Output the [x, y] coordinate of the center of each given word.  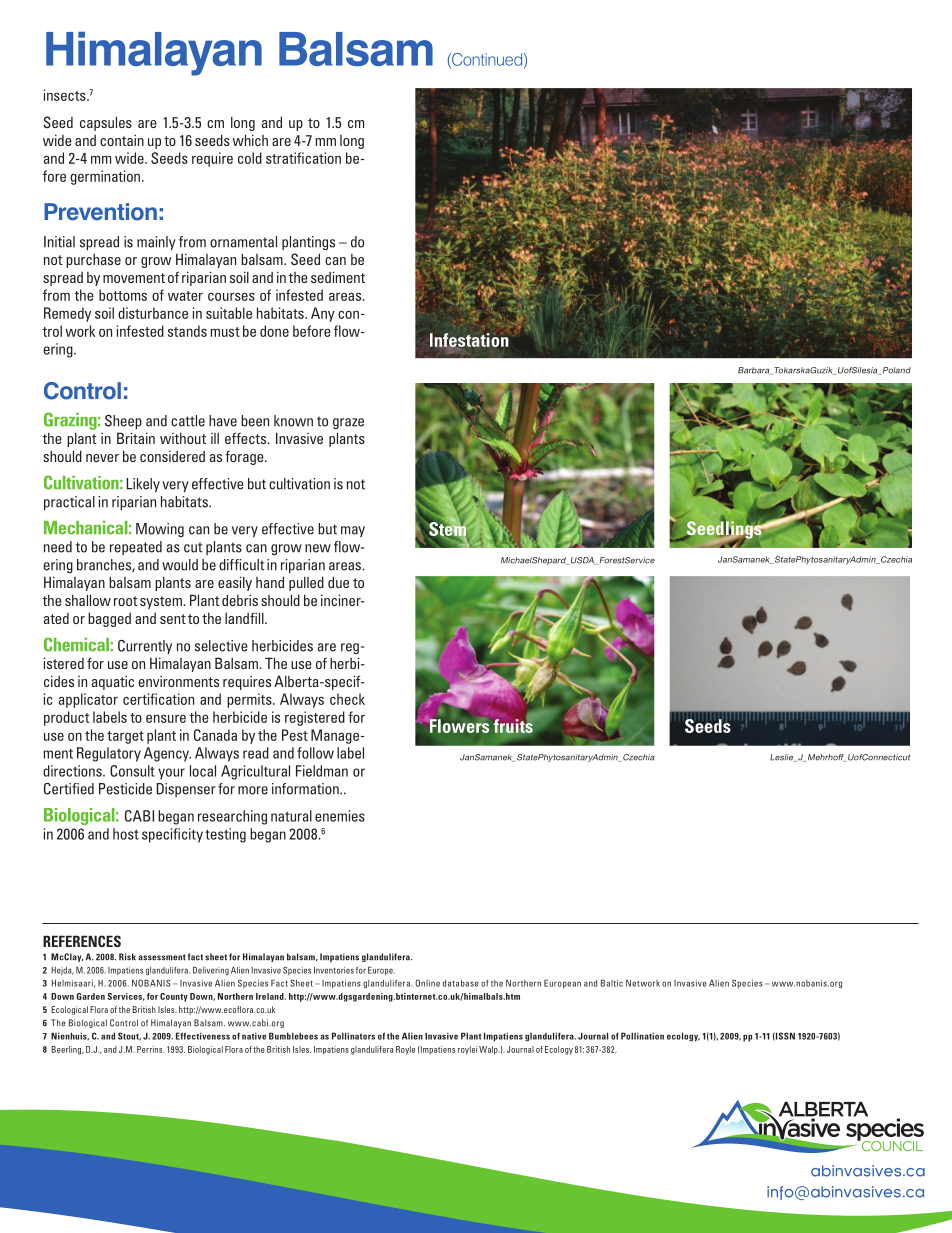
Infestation [469, 341]
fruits [513, 726]
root [126, 601]
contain [122, 140]
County [174, 997]
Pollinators [353, 1036]
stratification [303, 158]
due [338, 582]
